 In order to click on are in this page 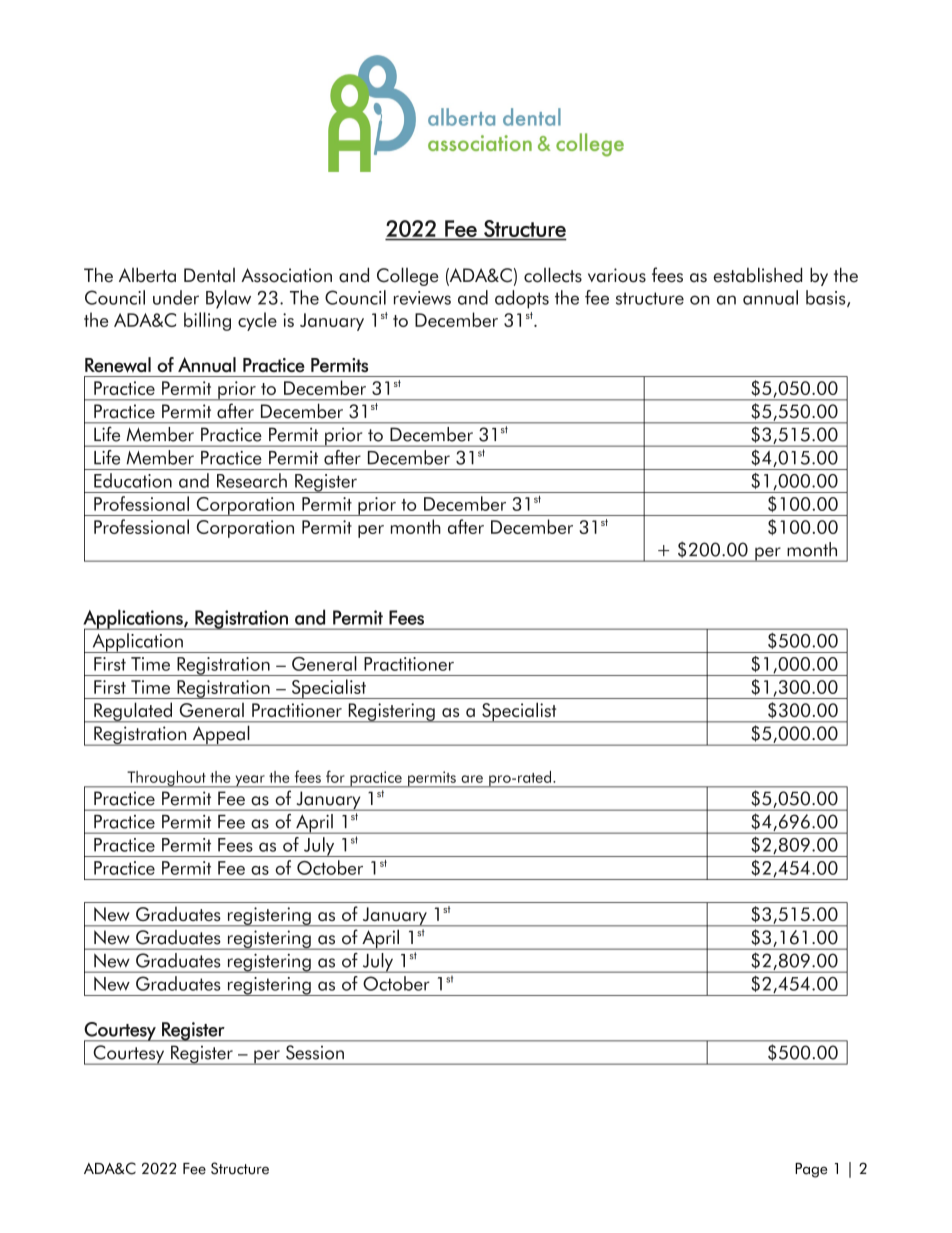, I will do `click(472, 779)`.
